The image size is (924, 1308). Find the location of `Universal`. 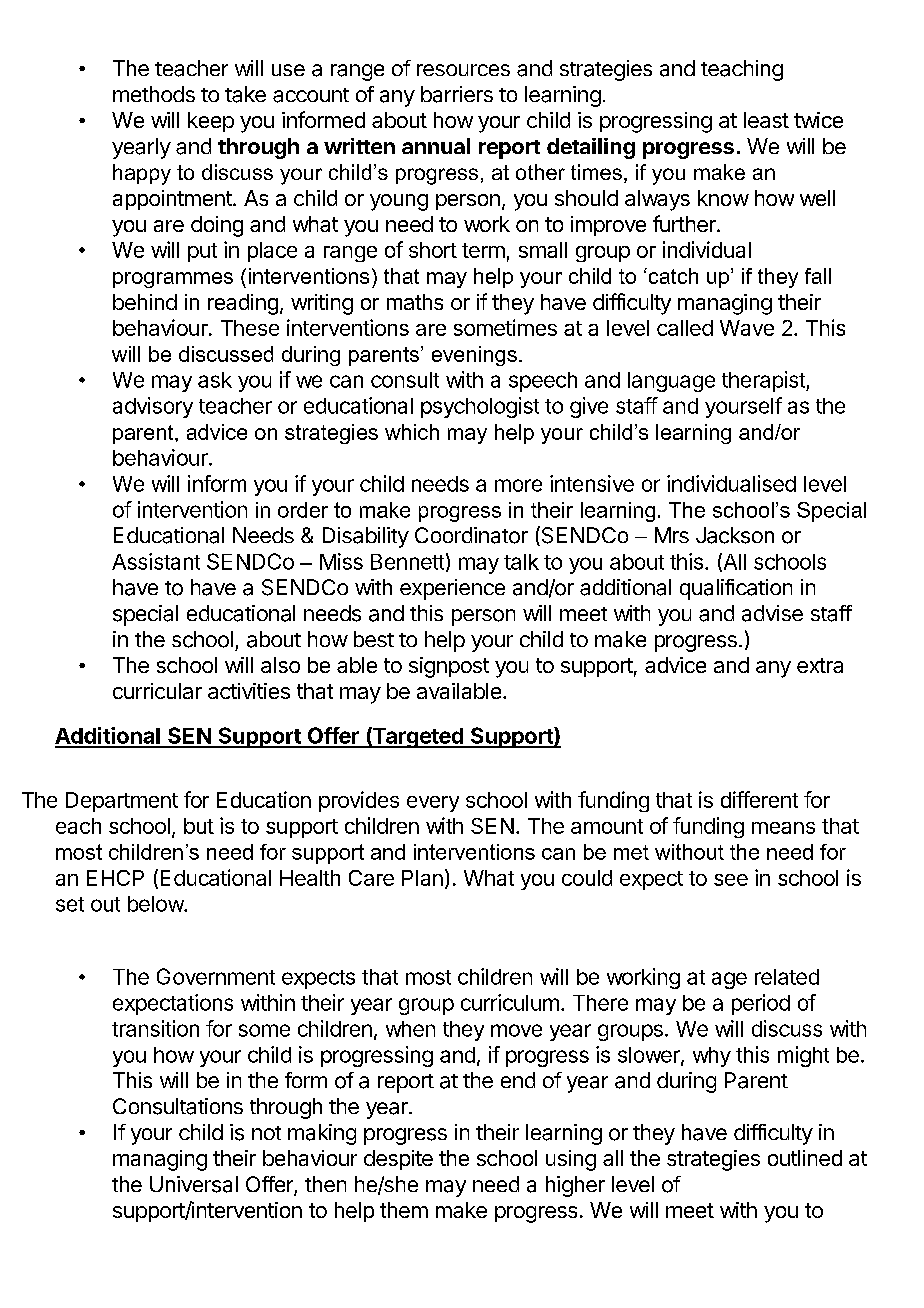

Universal is located at coordinates (194, 1184).
